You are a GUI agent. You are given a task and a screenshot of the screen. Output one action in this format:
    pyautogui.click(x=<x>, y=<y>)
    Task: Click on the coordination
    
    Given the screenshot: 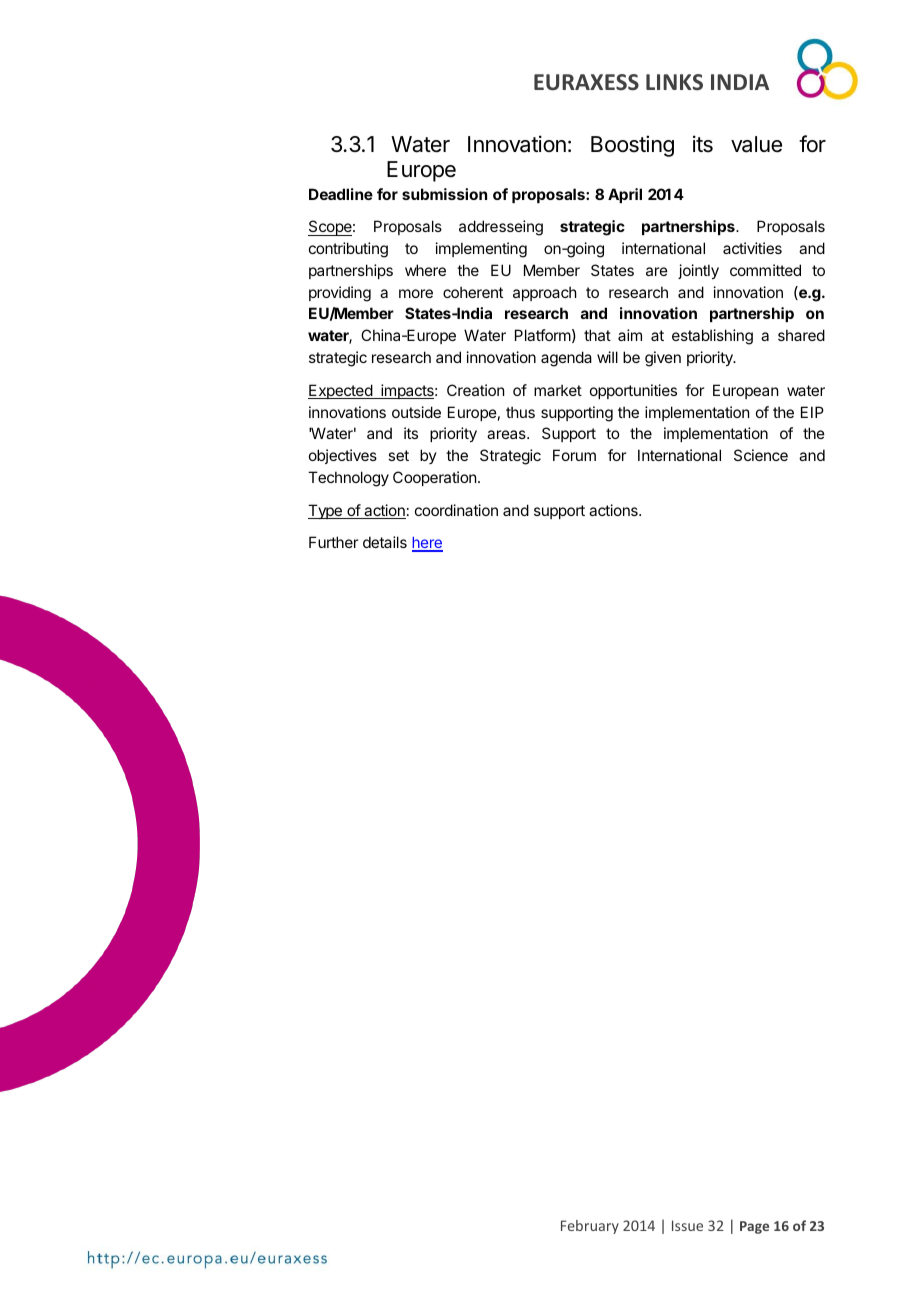 What is the action you would take?
    pyautogui.click(x=456, y=510)
